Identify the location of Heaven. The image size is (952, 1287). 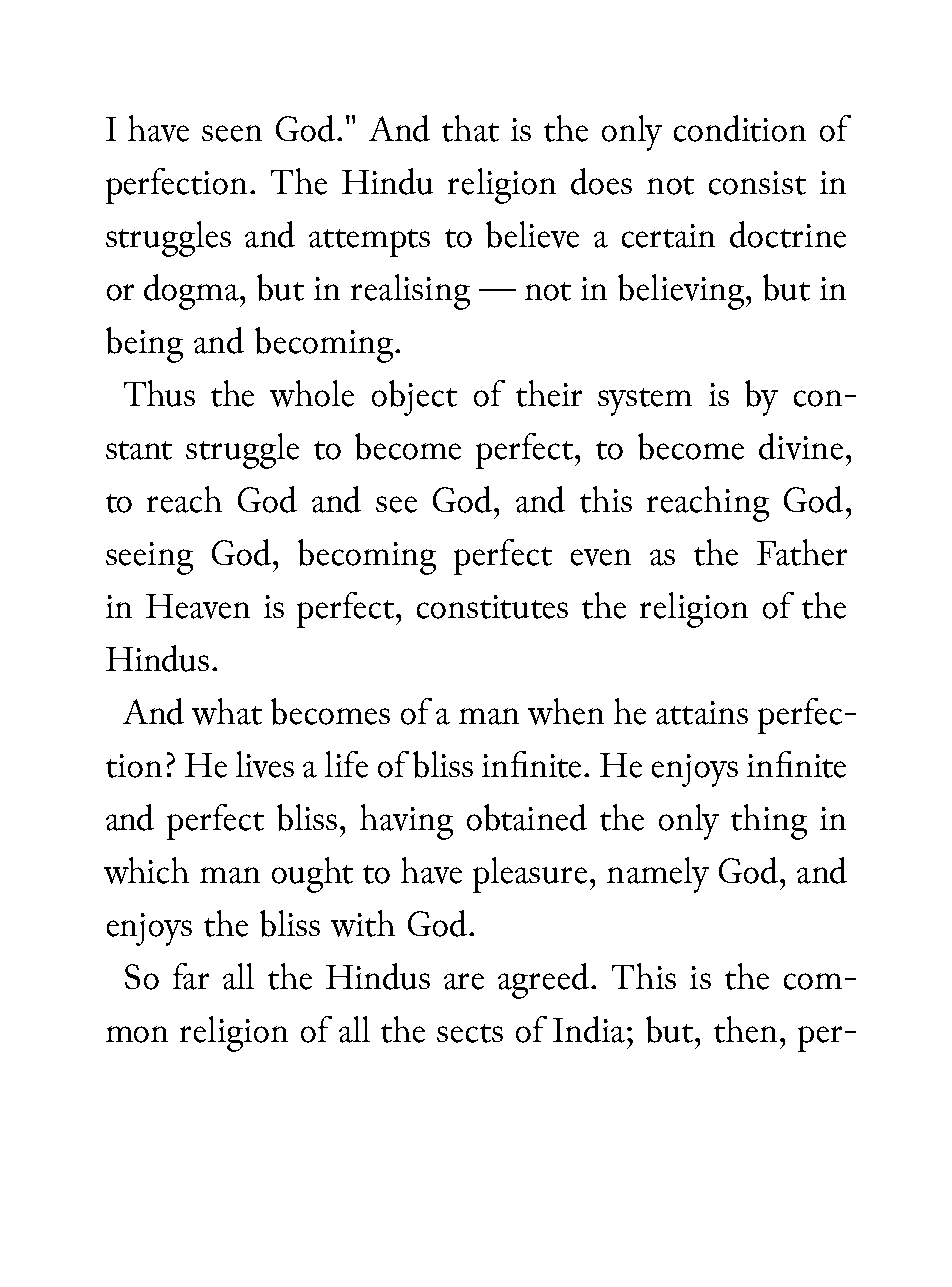
(198, 606).
